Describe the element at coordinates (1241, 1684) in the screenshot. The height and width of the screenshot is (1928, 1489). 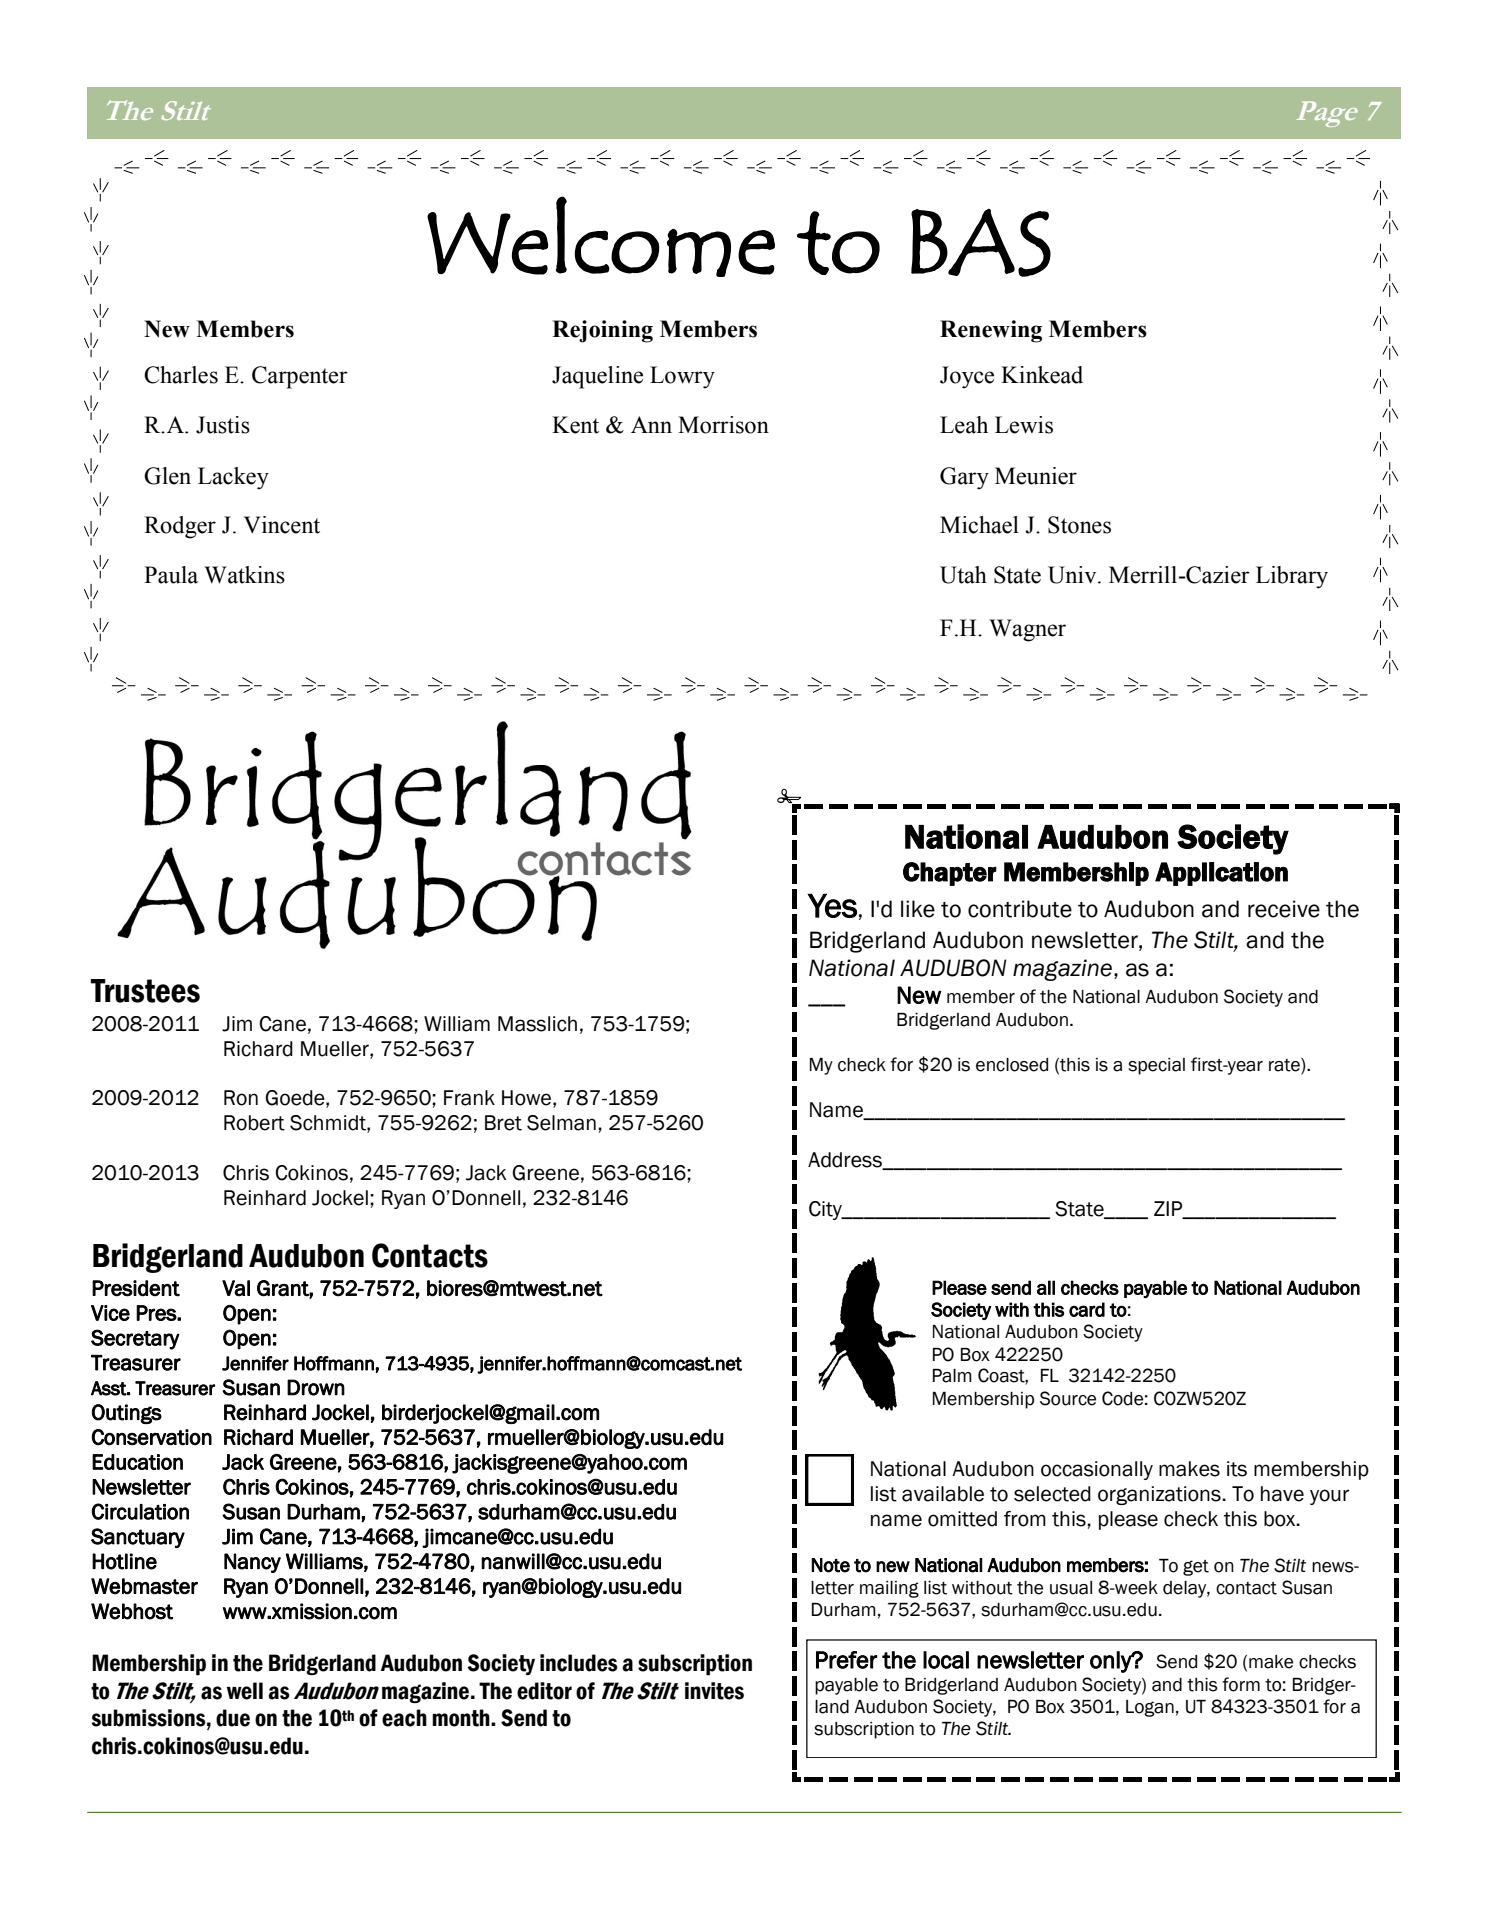
I see `form` at that location.
